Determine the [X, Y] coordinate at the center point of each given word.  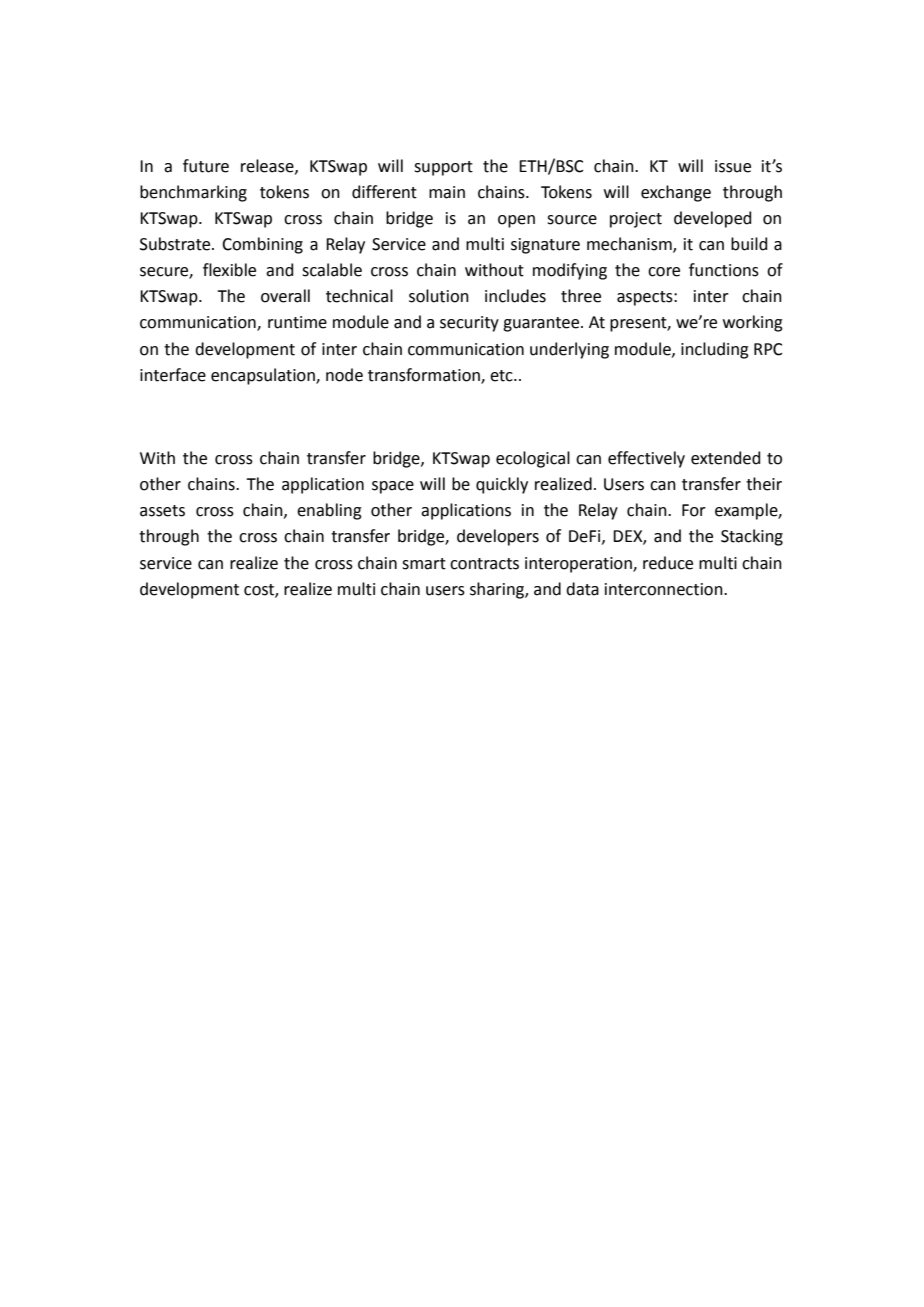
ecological [533, 459]
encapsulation [264, 376]
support [443, 168]
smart [424, 564]
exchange [676, 193]
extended [725, 458]
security [469, 324]
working [753, 323]
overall [285, 296]
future [206, 166]
